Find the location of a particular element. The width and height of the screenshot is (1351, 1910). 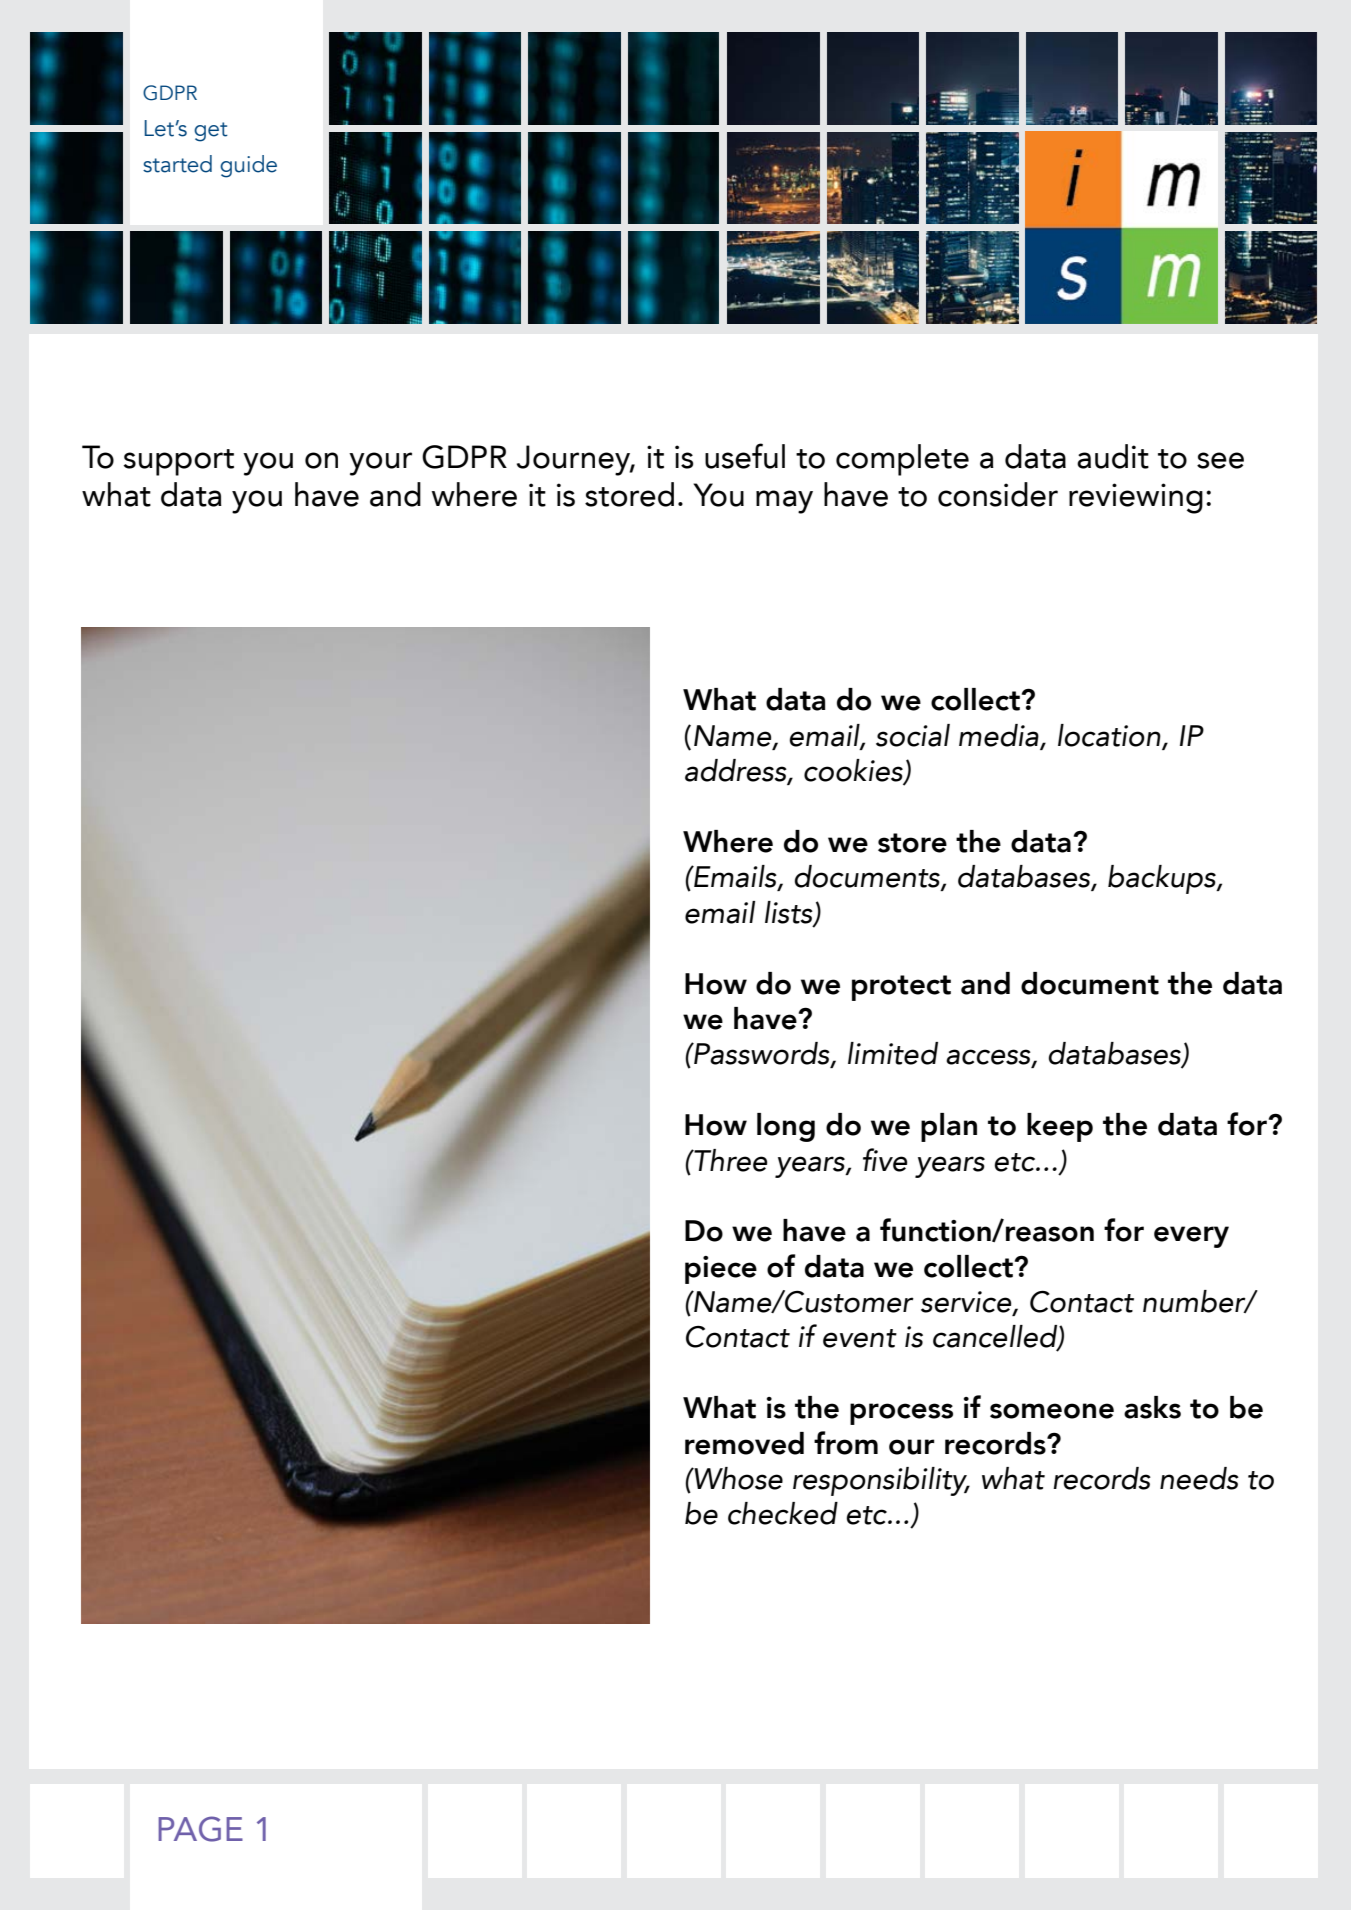

reviewing is located at coordinates (1136, 498).
